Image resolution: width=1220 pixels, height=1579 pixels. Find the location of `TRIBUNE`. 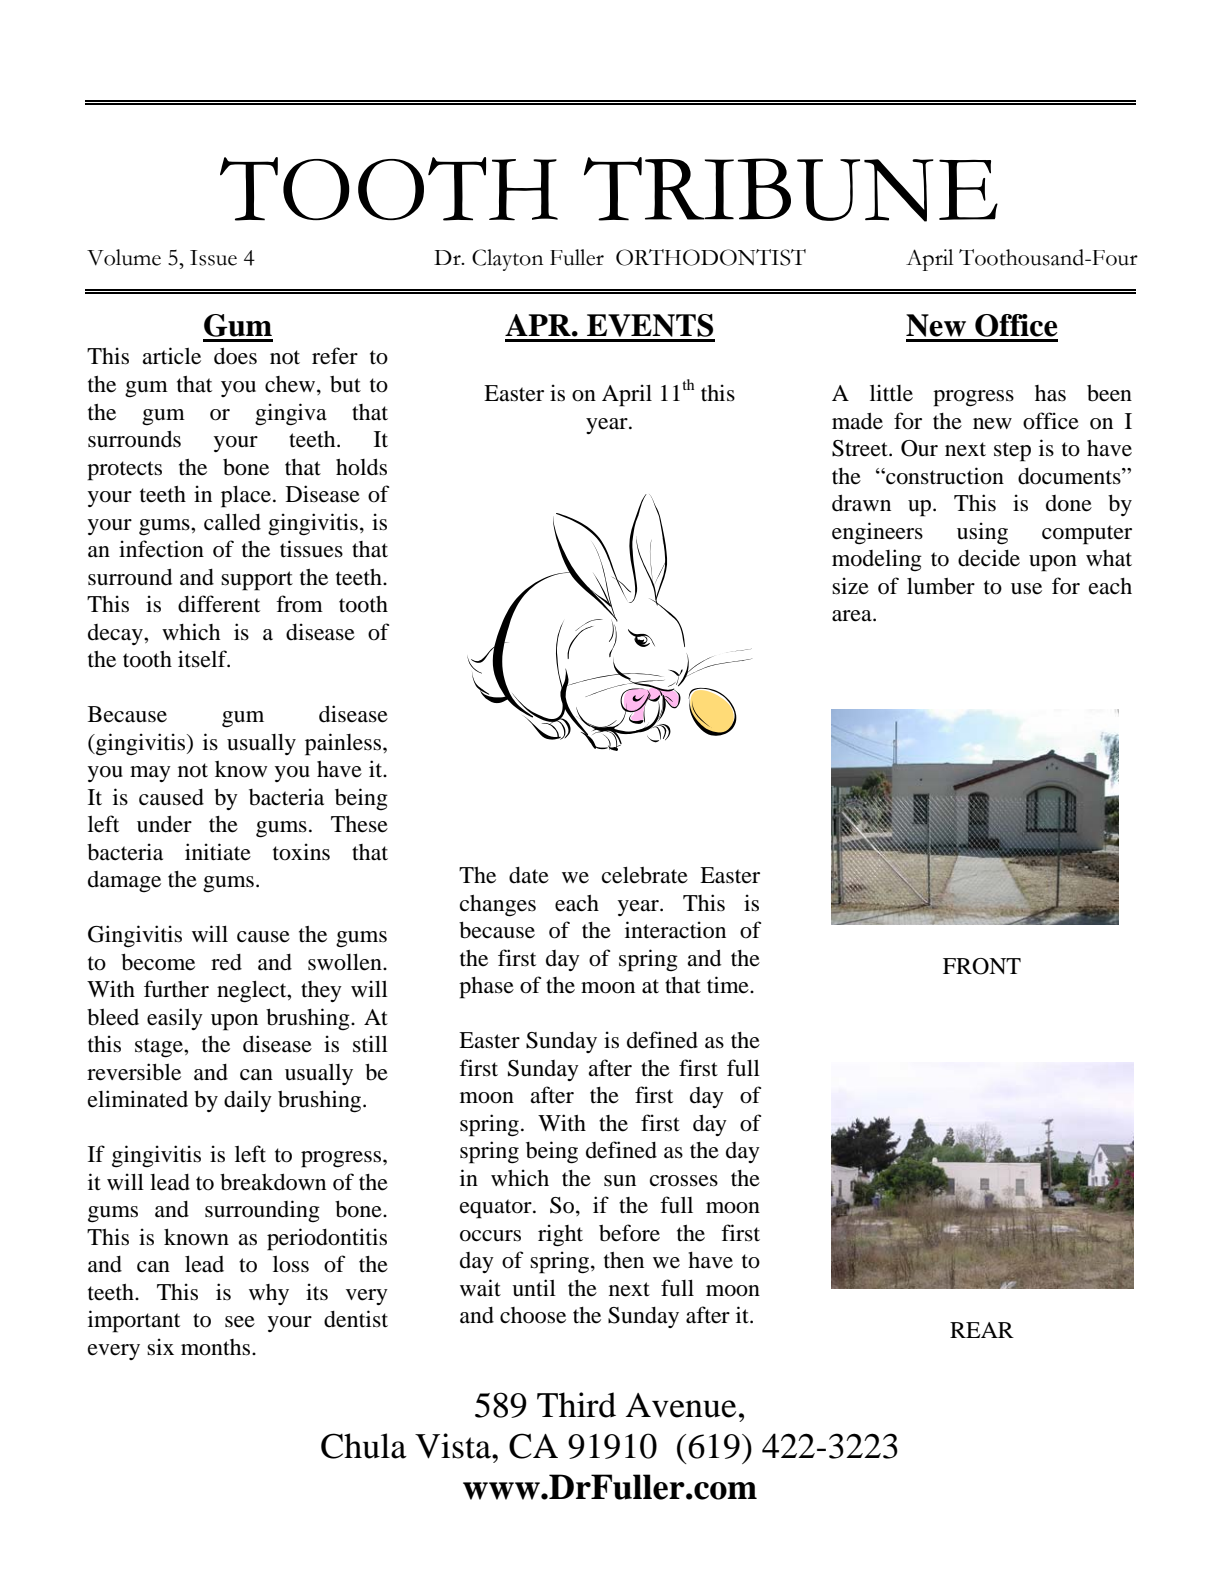

TRIBUNE is located at coordinates (791, 189).
